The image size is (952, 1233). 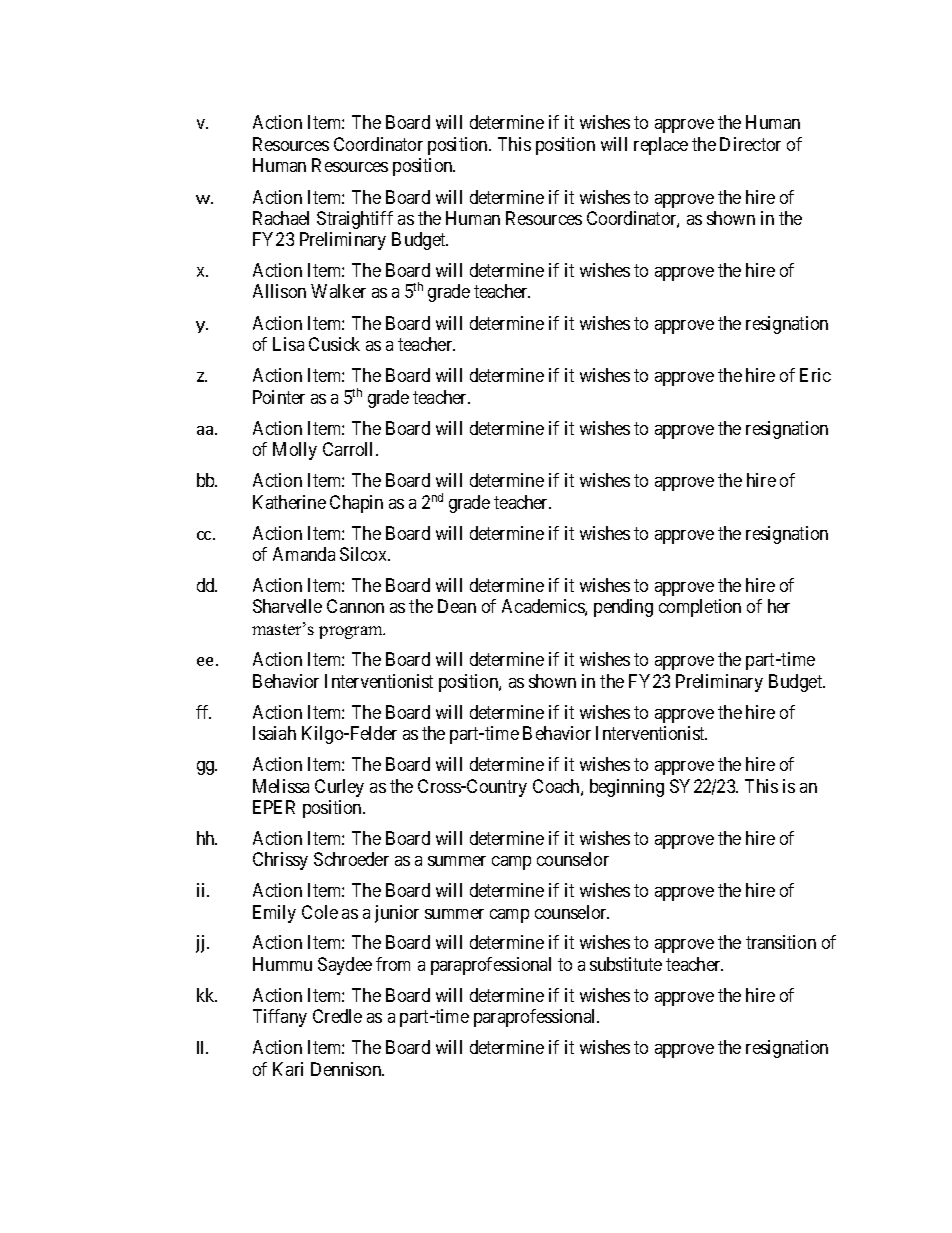 What do you see at coordinates (281, 218) in the screenshot?
I see `Rachael` at bounding box center [281, 218].
